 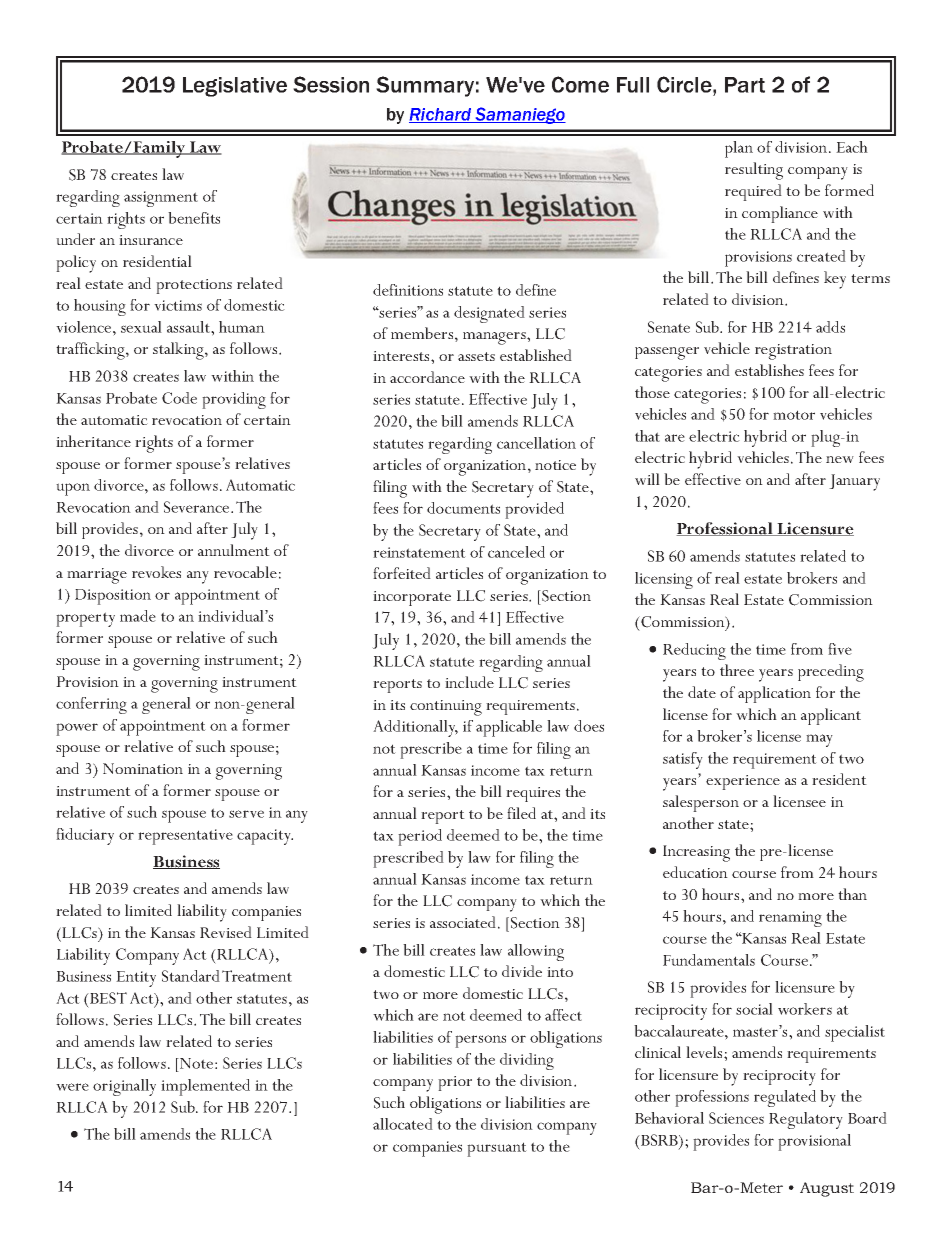 I want to click on include, so click(x=469, y=682).
